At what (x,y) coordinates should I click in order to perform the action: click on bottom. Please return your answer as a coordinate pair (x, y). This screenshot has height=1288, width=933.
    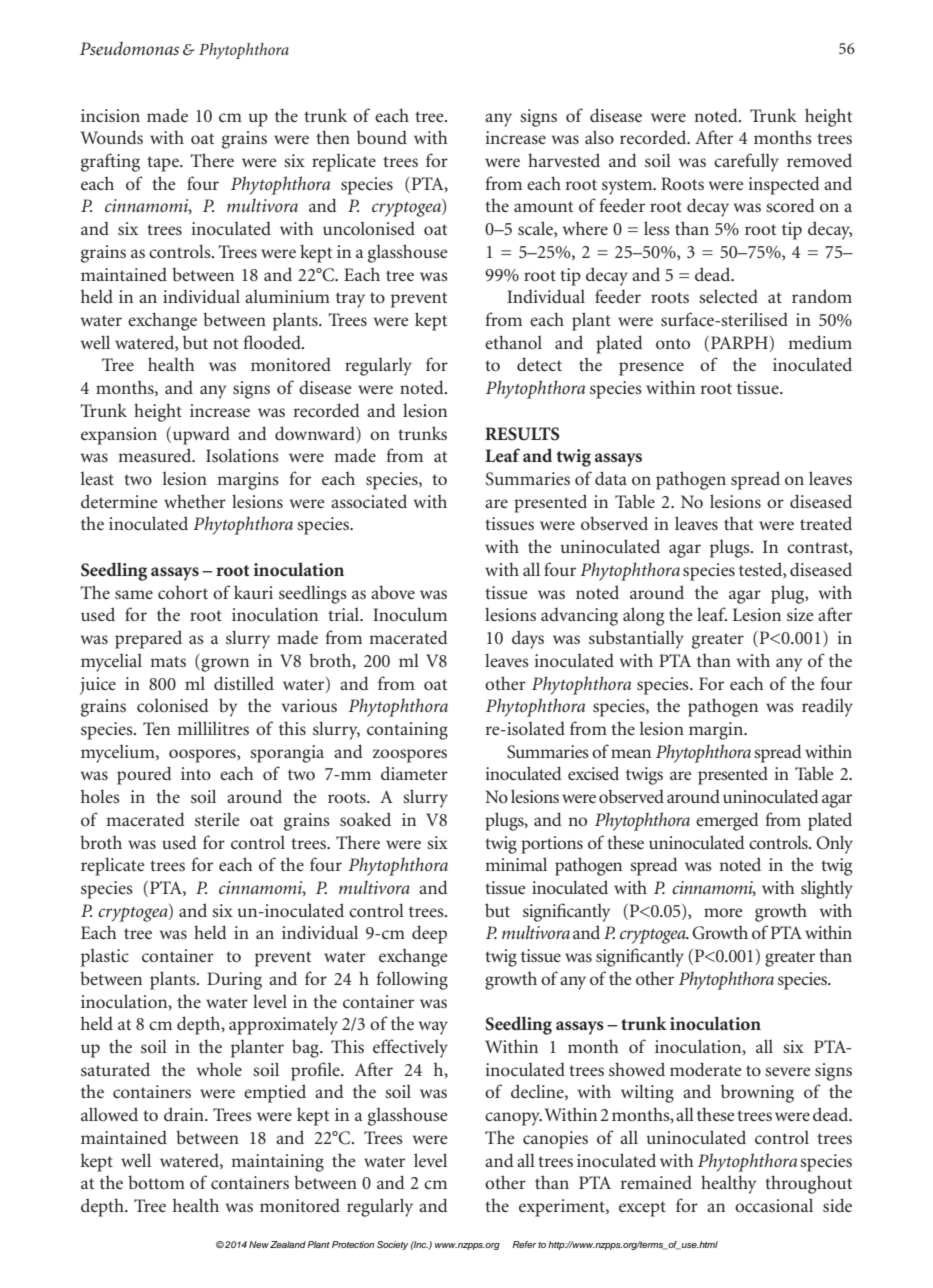
    Looking at the image, I should click on (156, 1182).
